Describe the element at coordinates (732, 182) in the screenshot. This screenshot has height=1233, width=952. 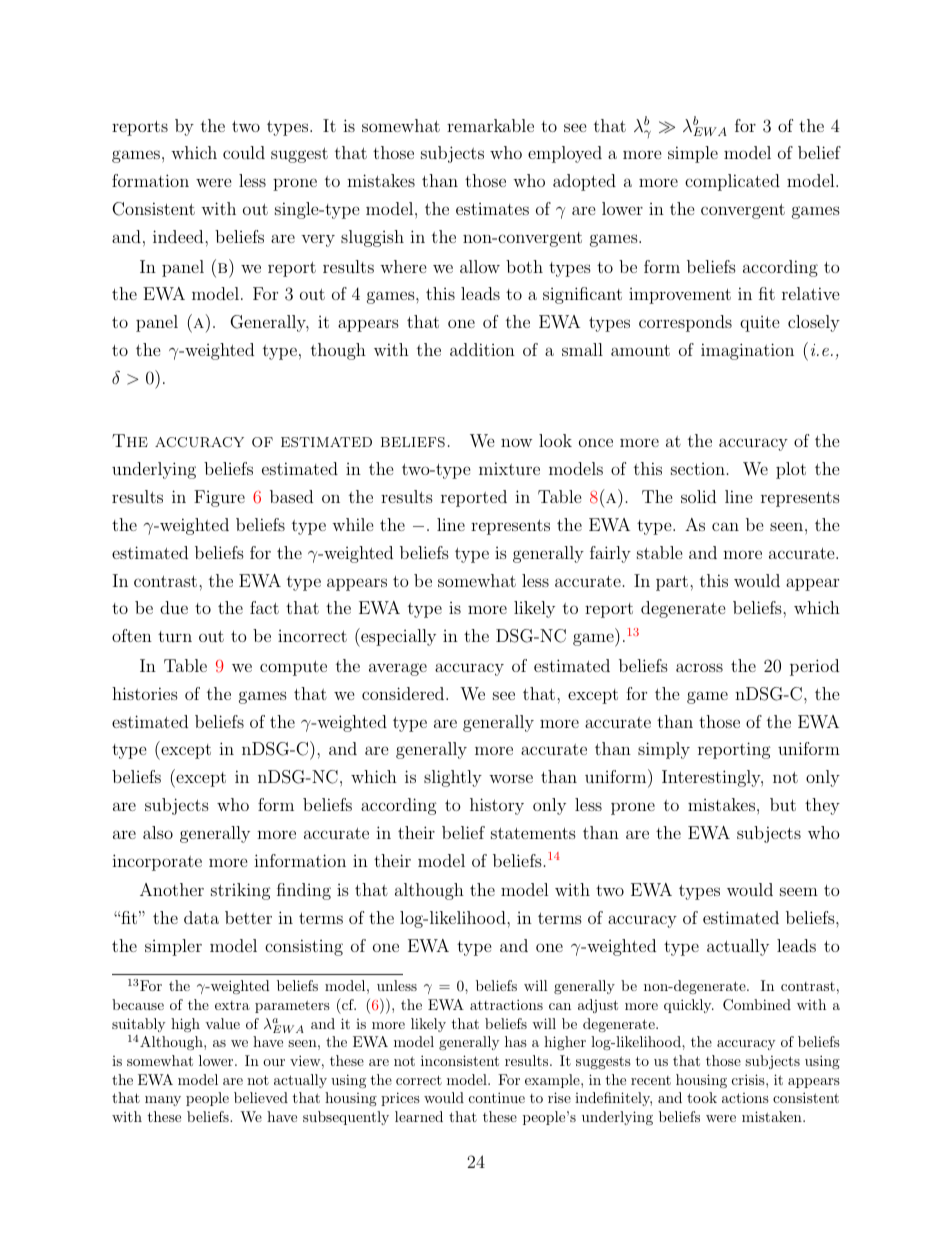
I see `complicated` at that location.
